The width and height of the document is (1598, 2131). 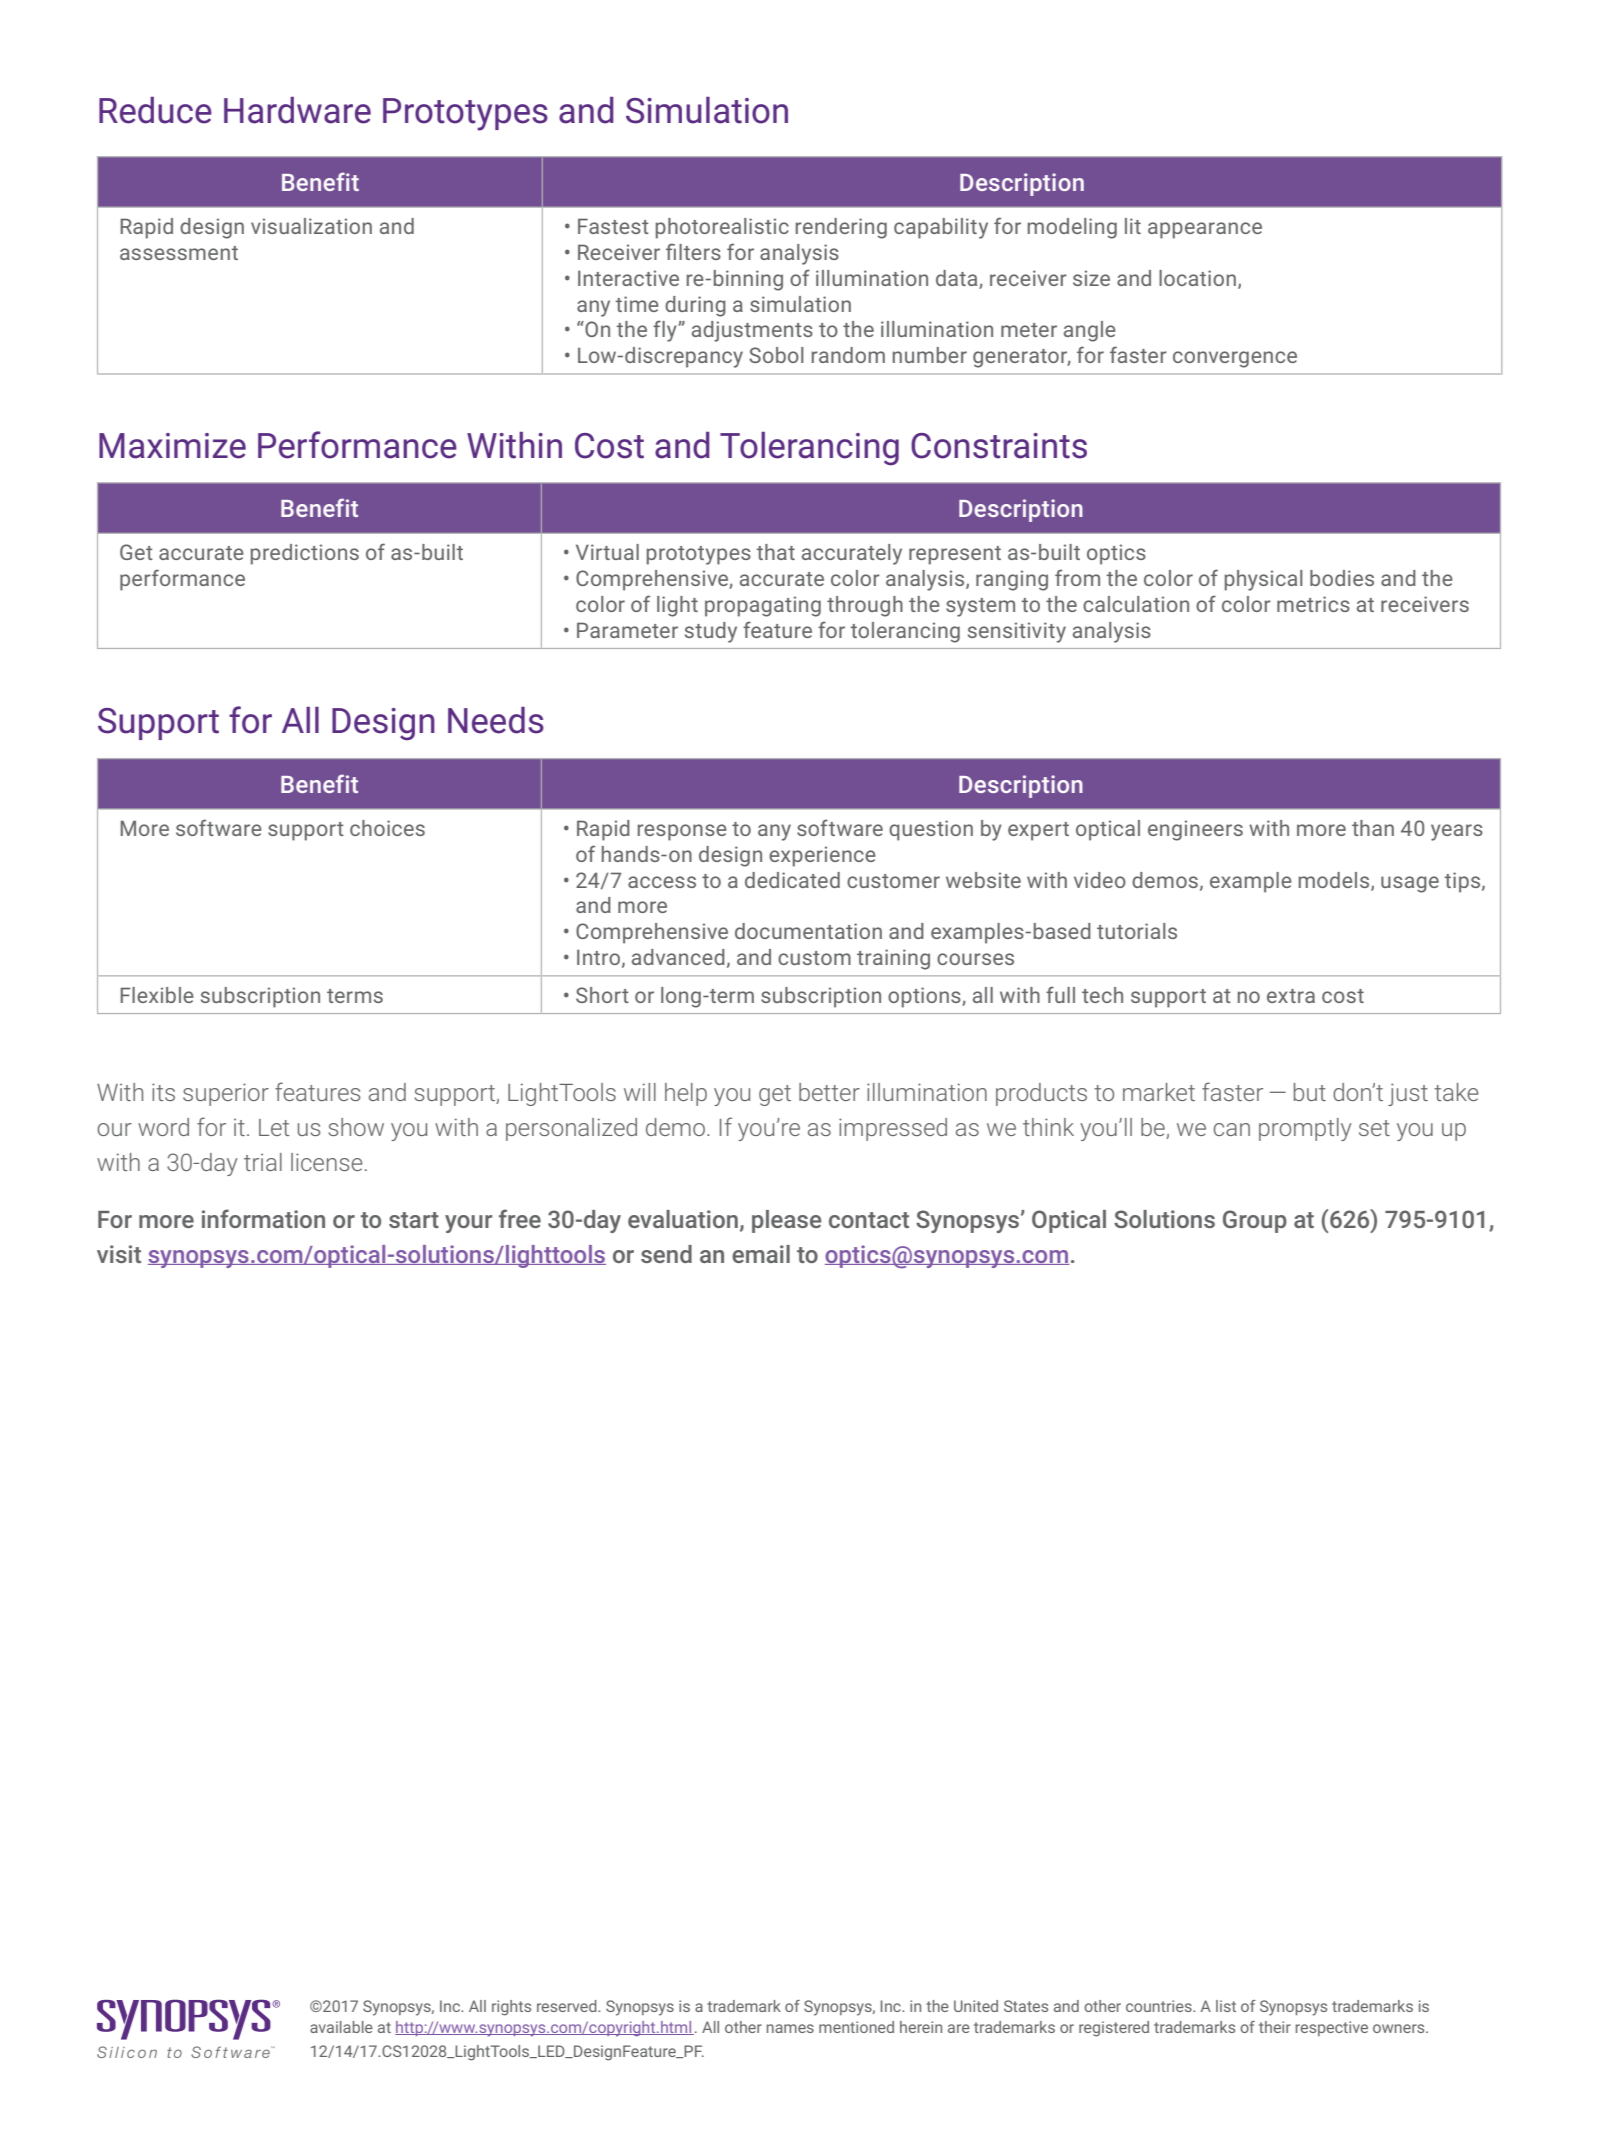 I want to click on better, so click(x=829, y=1092).
